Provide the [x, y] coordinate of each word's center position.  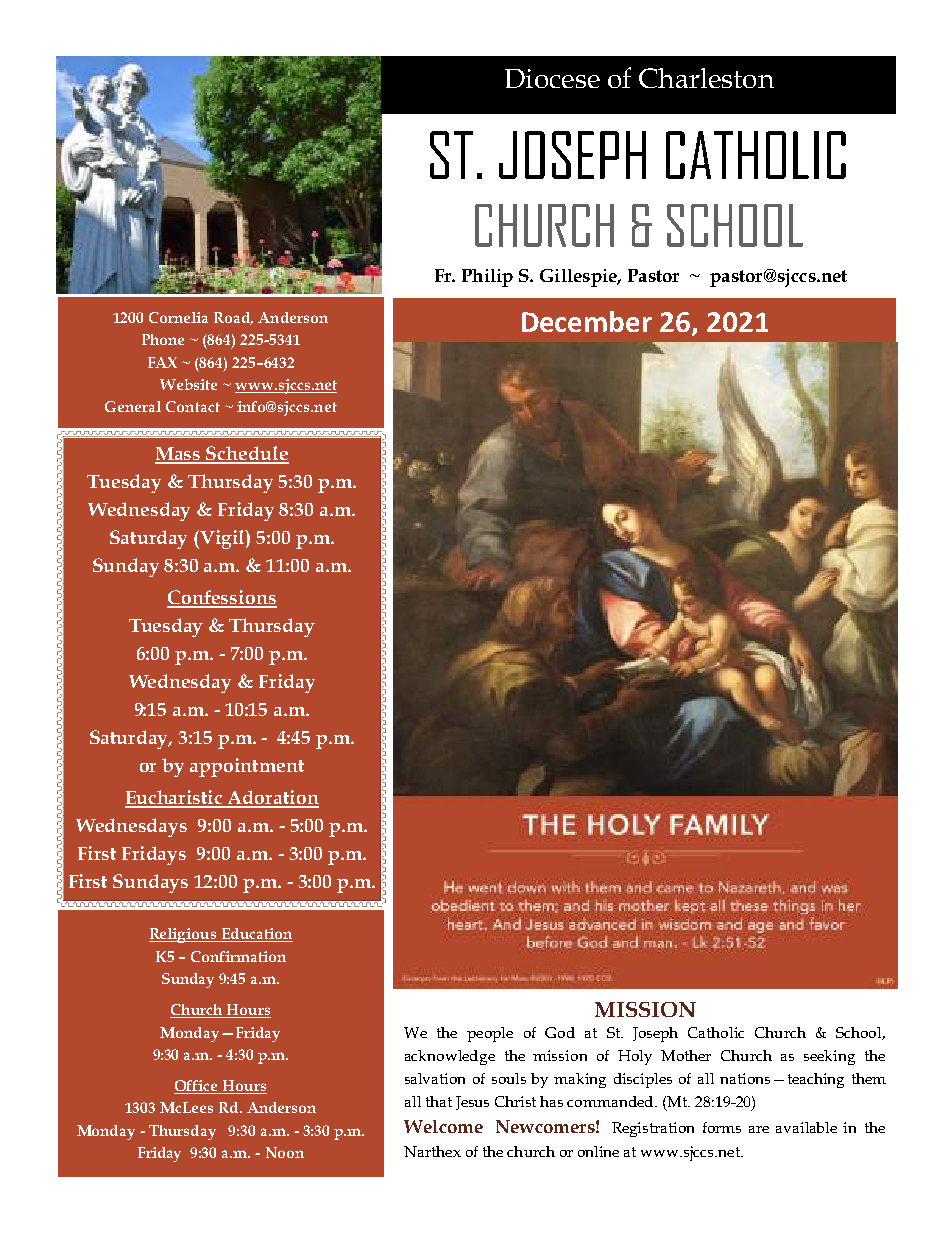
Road [233, 318]
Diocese [552, 78]
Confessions [222, 598]
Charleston [706, 78]
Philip [487, 278]
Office [197, 1087]
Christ [515, 1101]
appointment [247, 767]
